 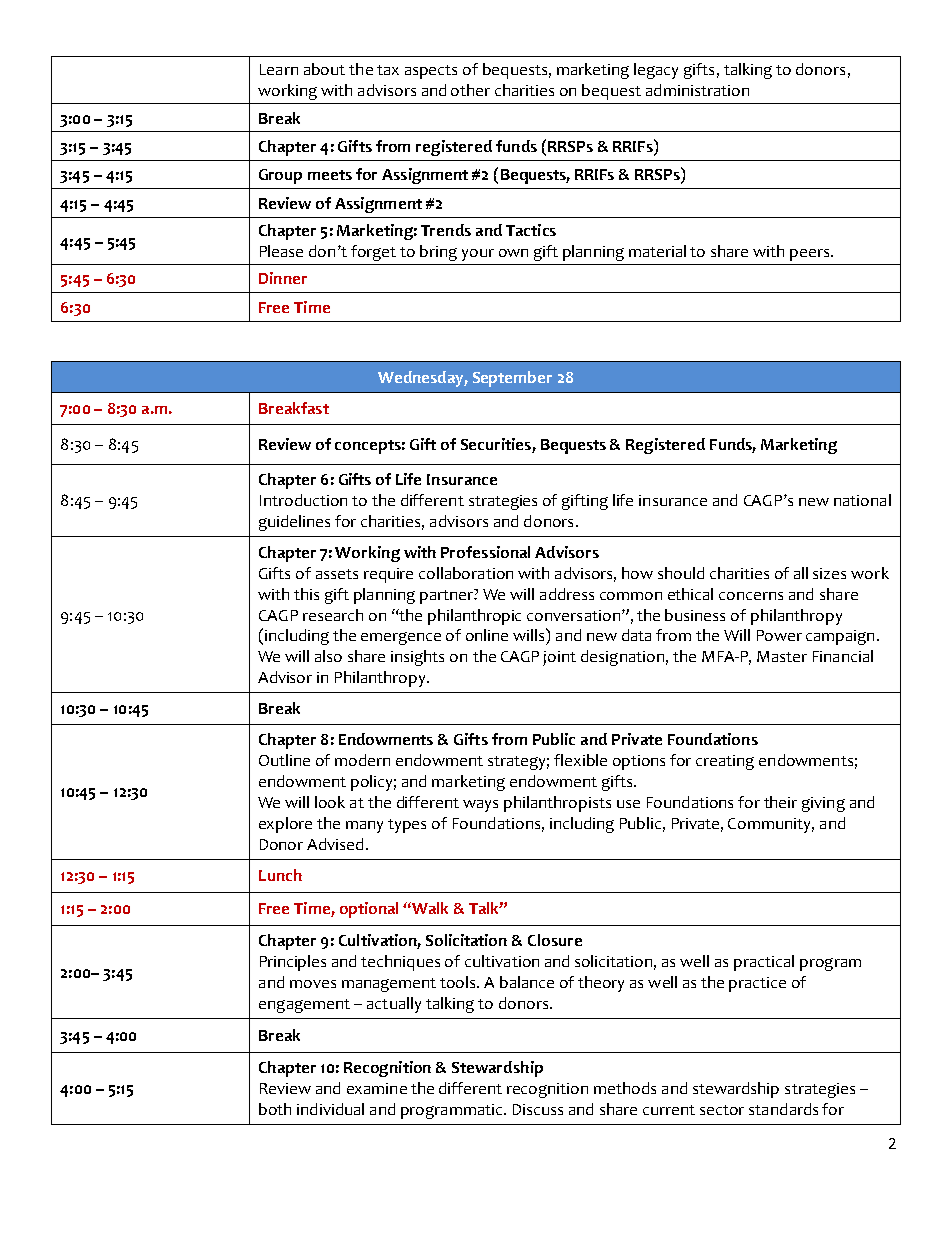 I want to click on peers, so click(x=811, y=255).
